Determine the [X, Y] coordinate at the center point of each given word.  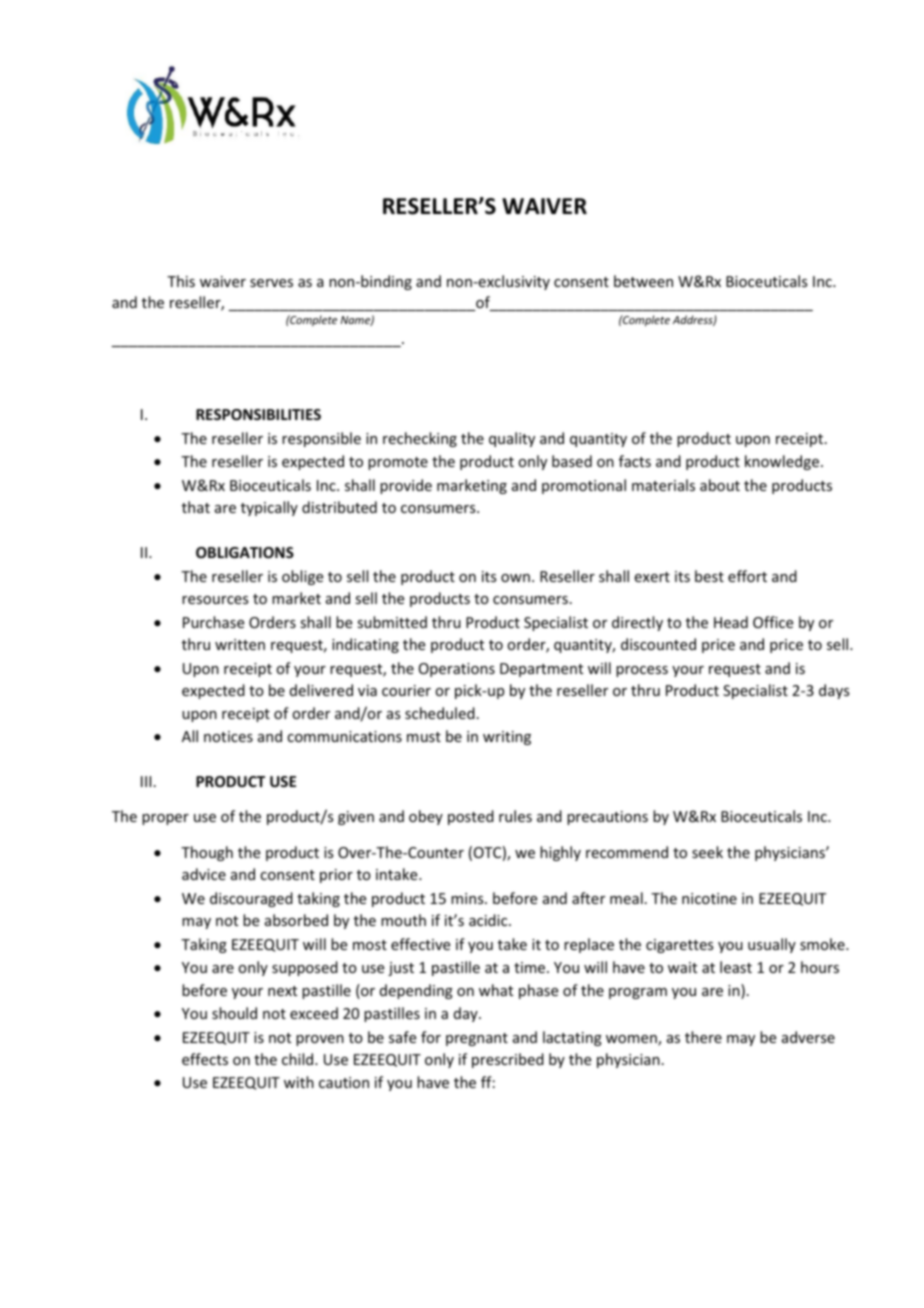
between [643, 281]
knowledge [783, 462]
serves [271, 283]
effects [205, 1059]
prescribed [508, 1060]
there [703, 1037]
